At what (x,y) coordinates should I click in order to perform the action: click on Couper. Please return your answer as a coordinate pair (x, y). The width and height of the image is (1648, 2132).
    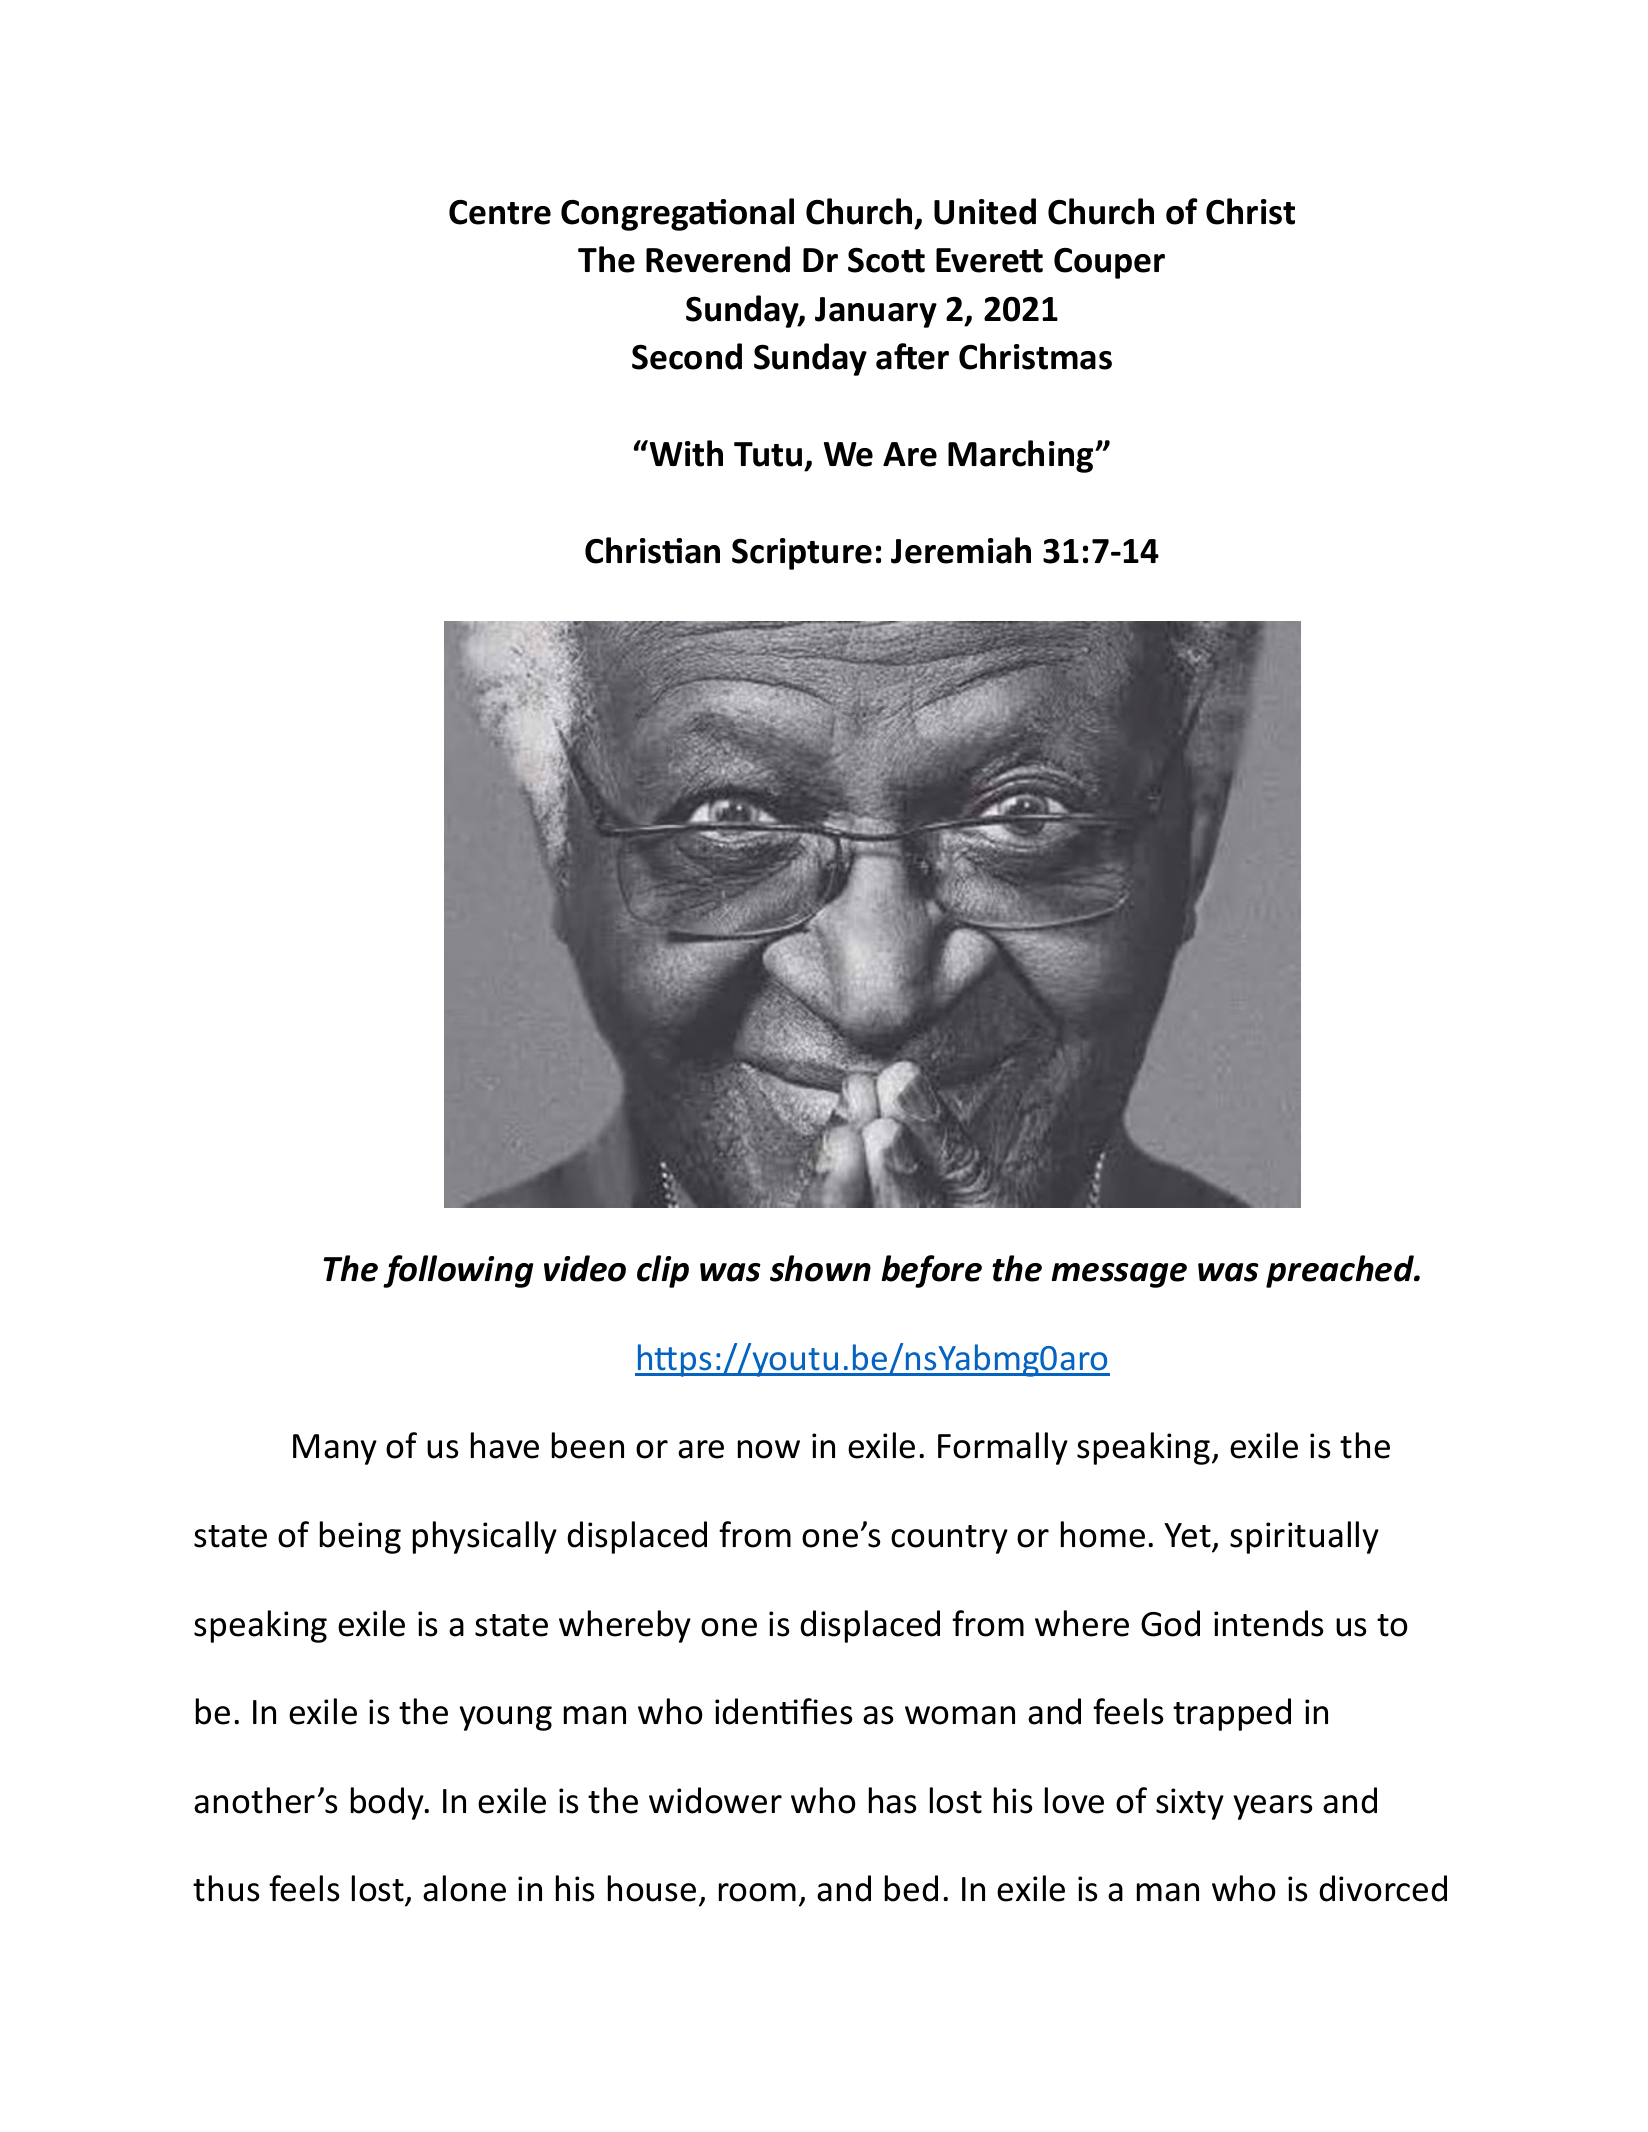
    Looking at the image, I should click on (1109, 263).
